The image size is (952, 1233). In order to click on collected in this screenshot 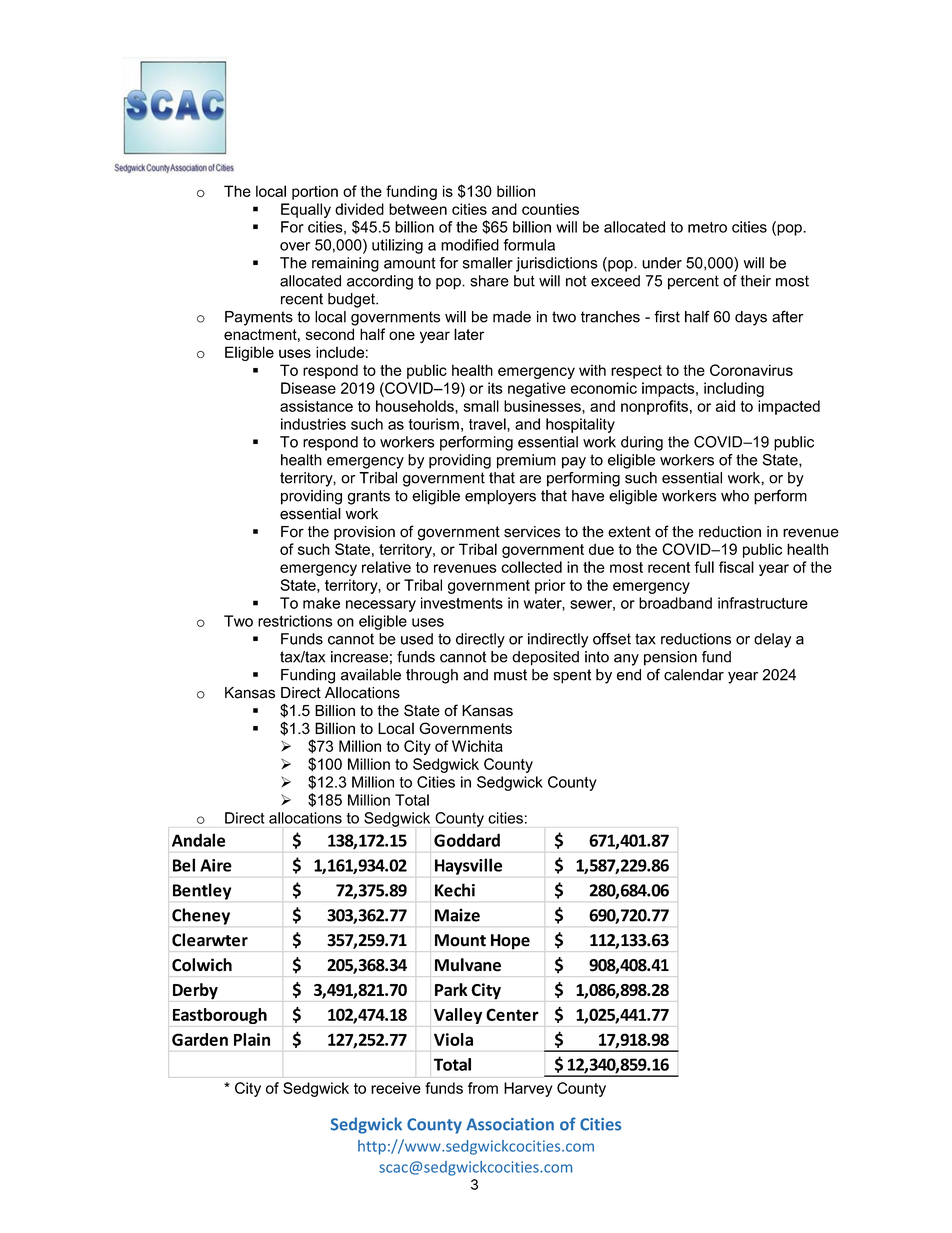, I will do `click(531, 567)`.
